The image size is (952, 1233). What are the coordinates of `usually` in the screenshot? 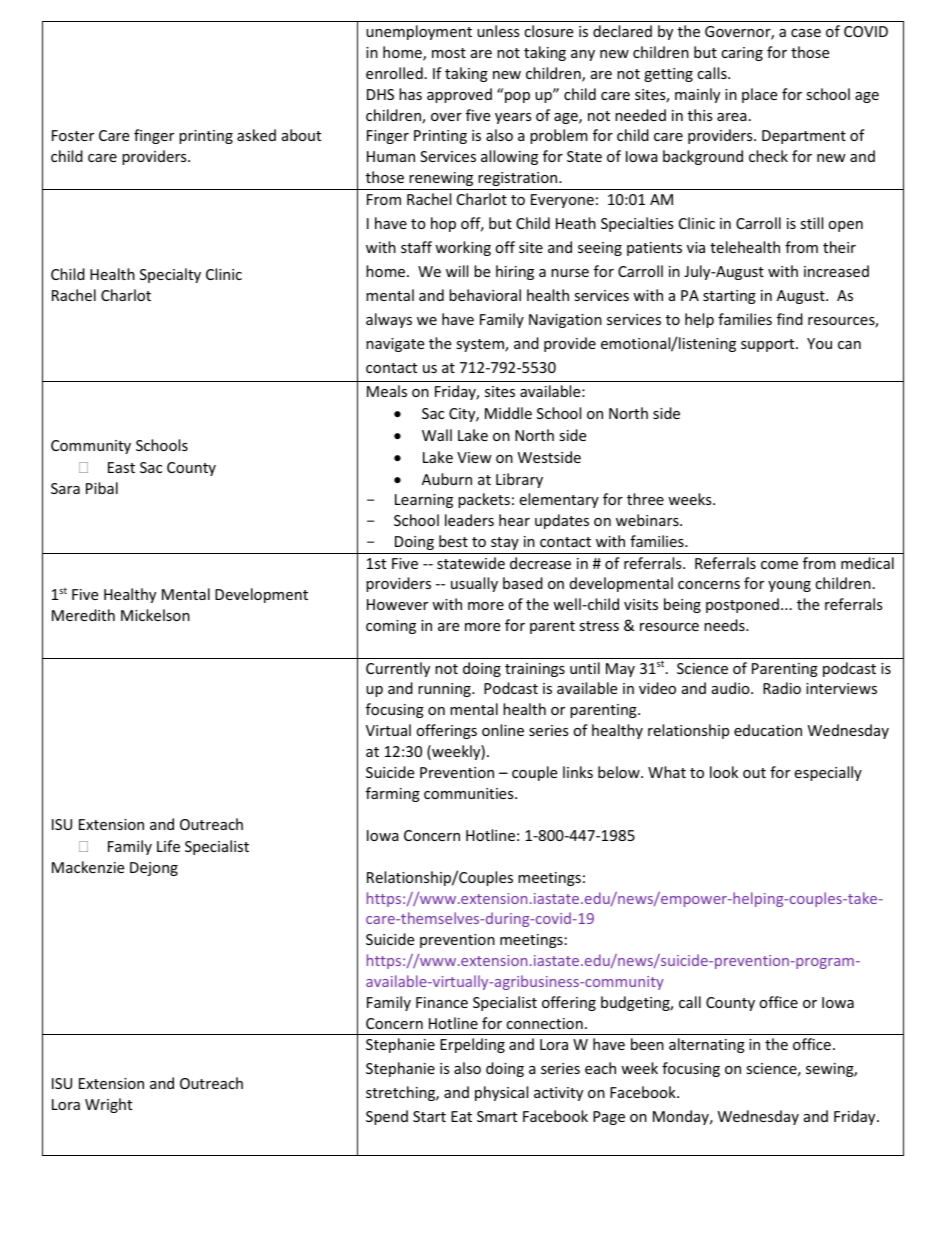 It's located at (474, 584).
